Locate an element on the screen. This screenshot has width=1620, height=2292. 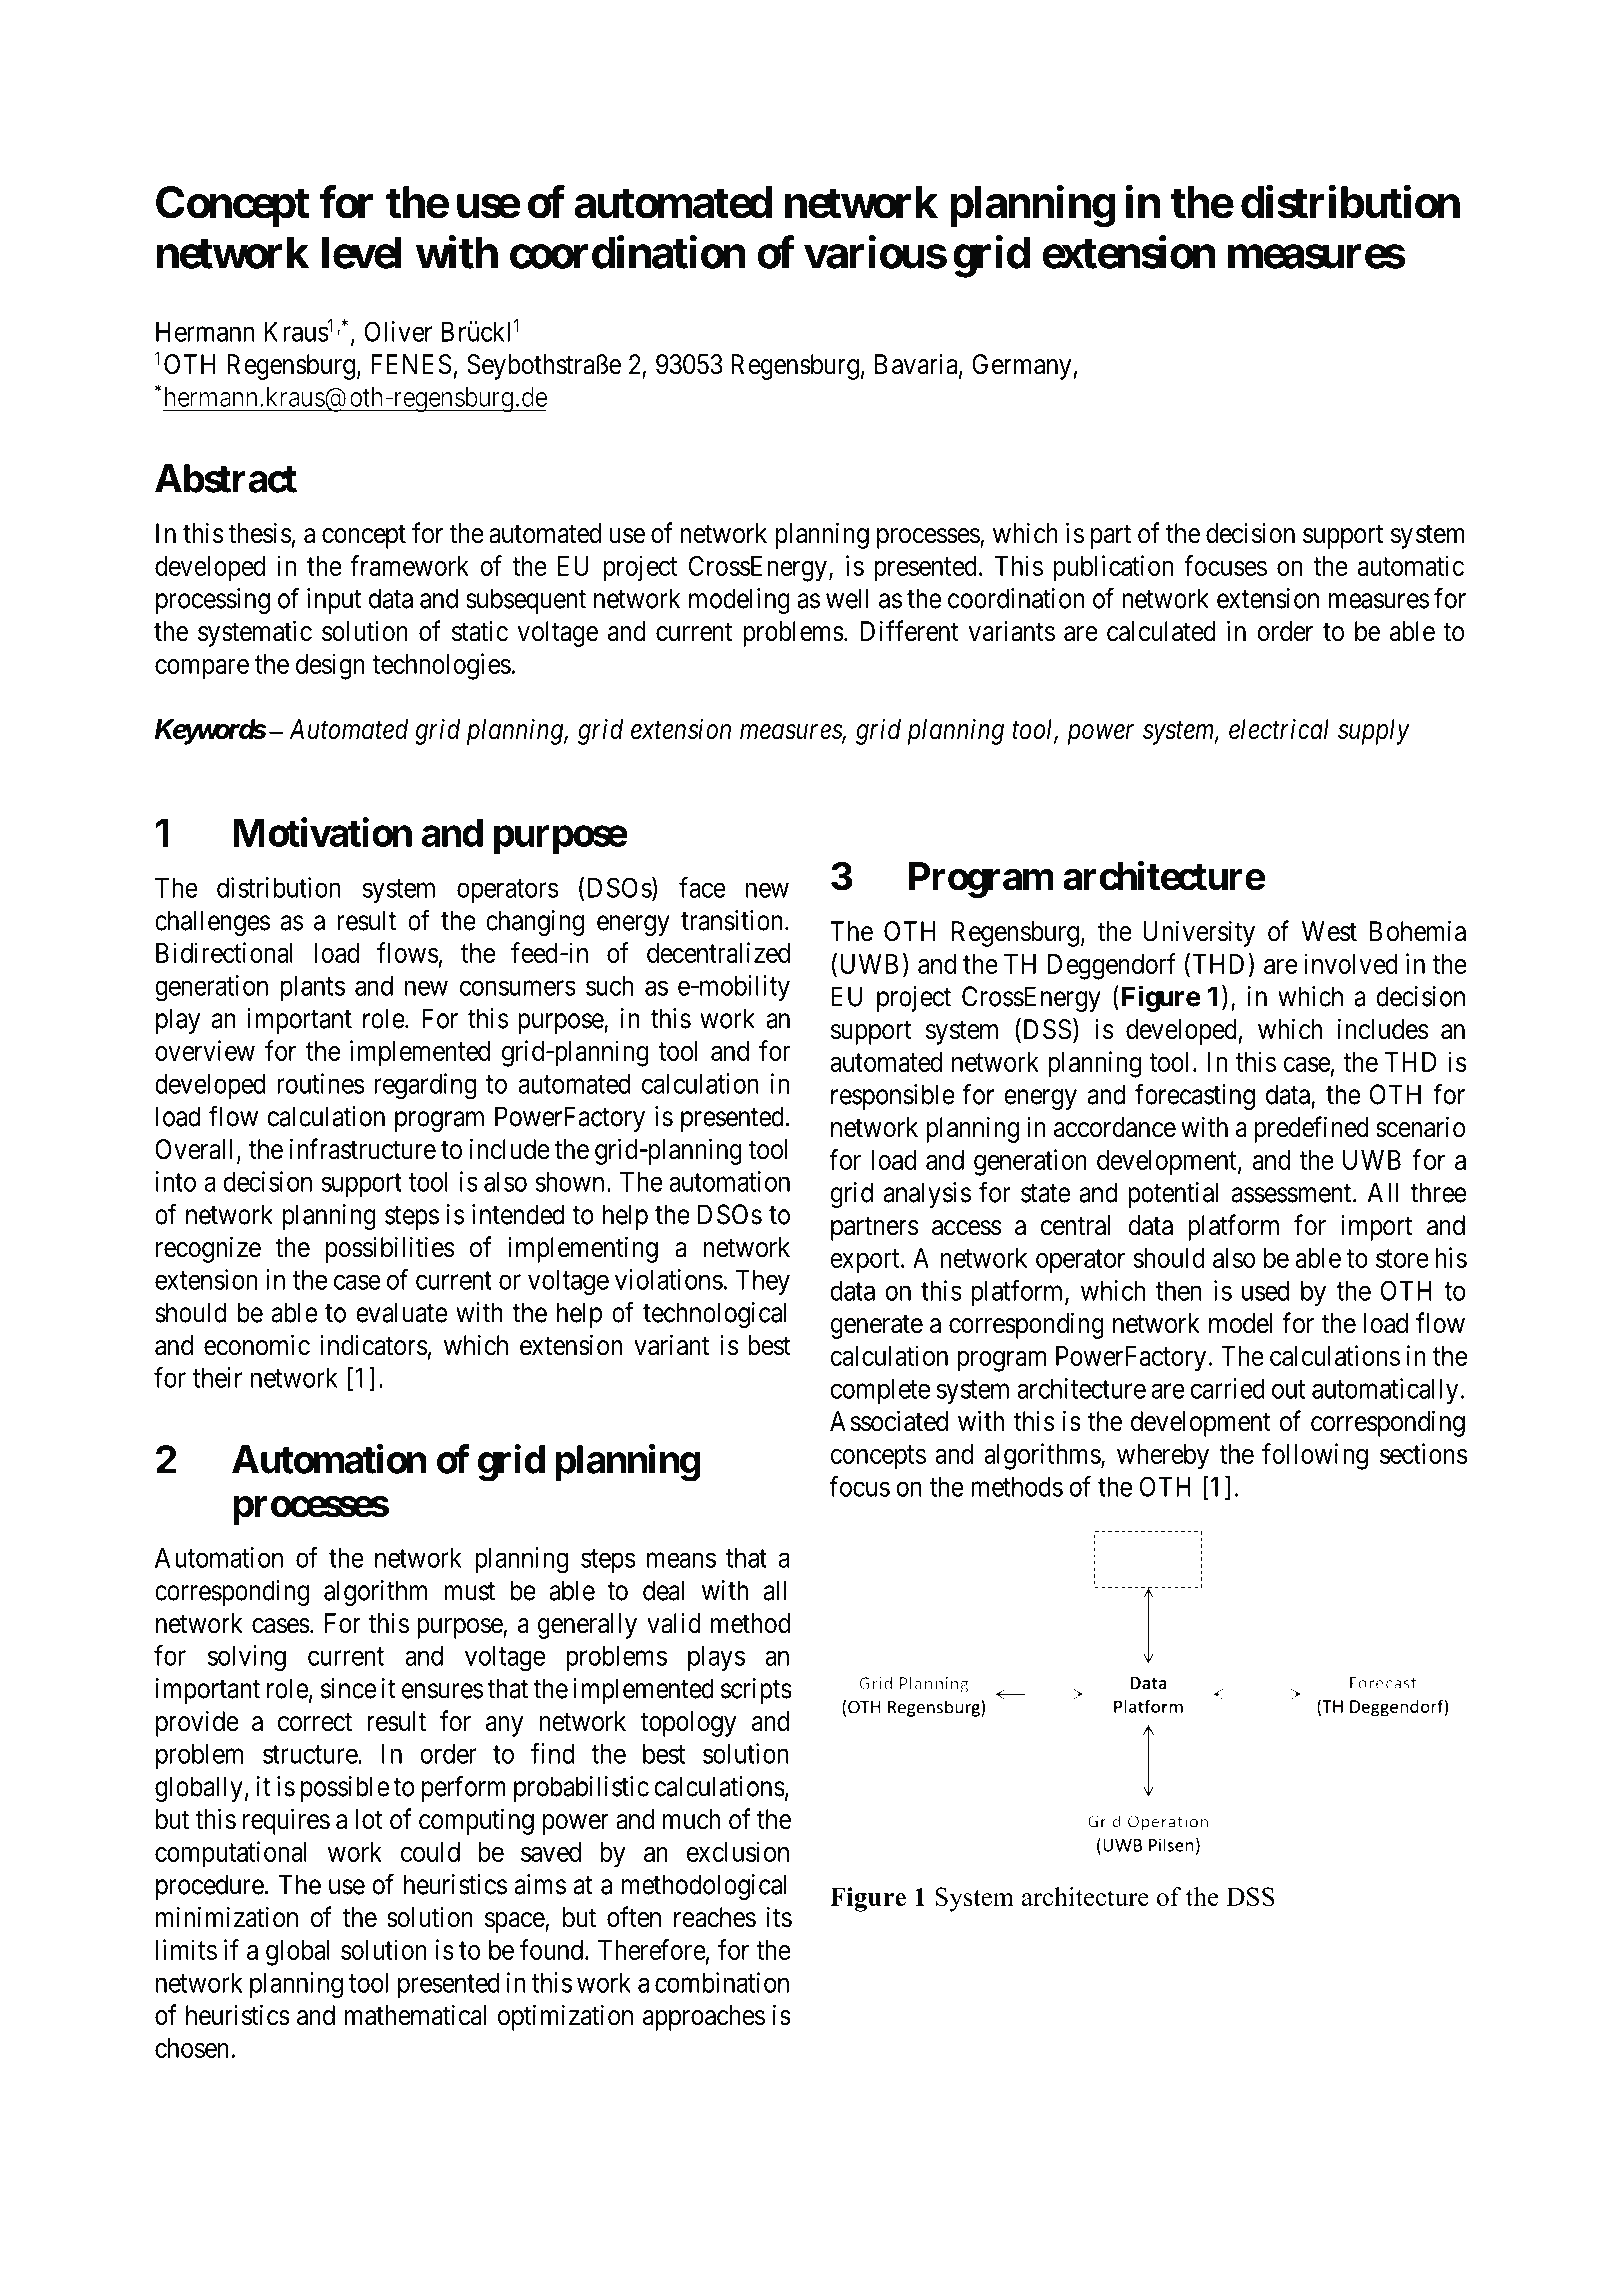
mathematical is located at coordinates (415, 2015).
